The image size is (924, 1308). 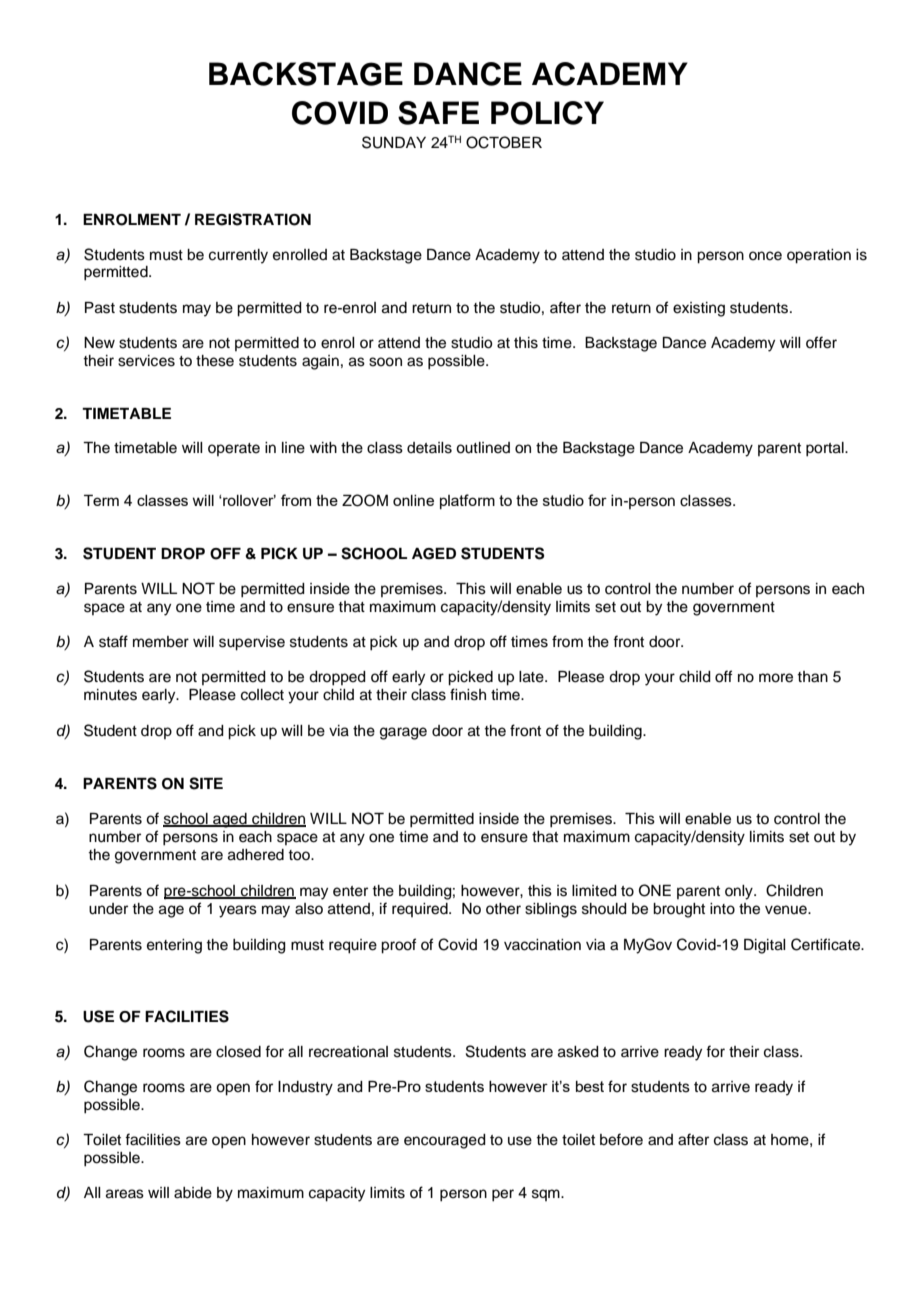 What do you see at coordinates (776, 678) in the screenshot?
I see `more` at bounding box center [776, 678].
